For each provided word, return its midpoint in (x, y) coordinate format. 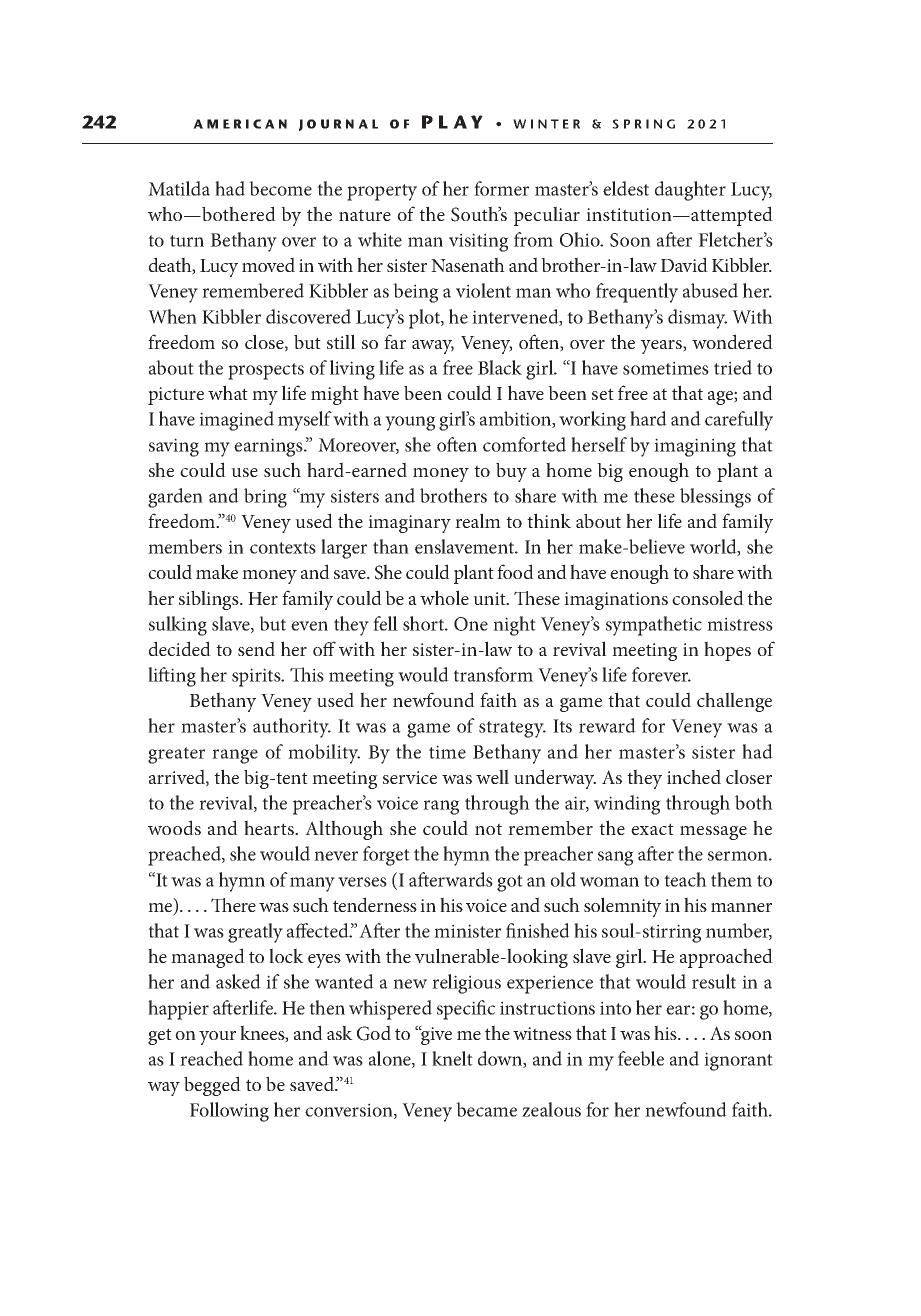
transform (493, 674)
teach (685, 879)
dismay (697, 319)
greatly (255, 933)
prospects (266, 371)
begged (212, 1086)
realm (478, 520)
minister (467, 931)
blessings (715, 498)
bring (265, 498)
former (501, 188)
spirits (257, 677)
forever (661, 674)
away (433, 347)
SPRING (643, 124)
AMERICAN (240, 124)
